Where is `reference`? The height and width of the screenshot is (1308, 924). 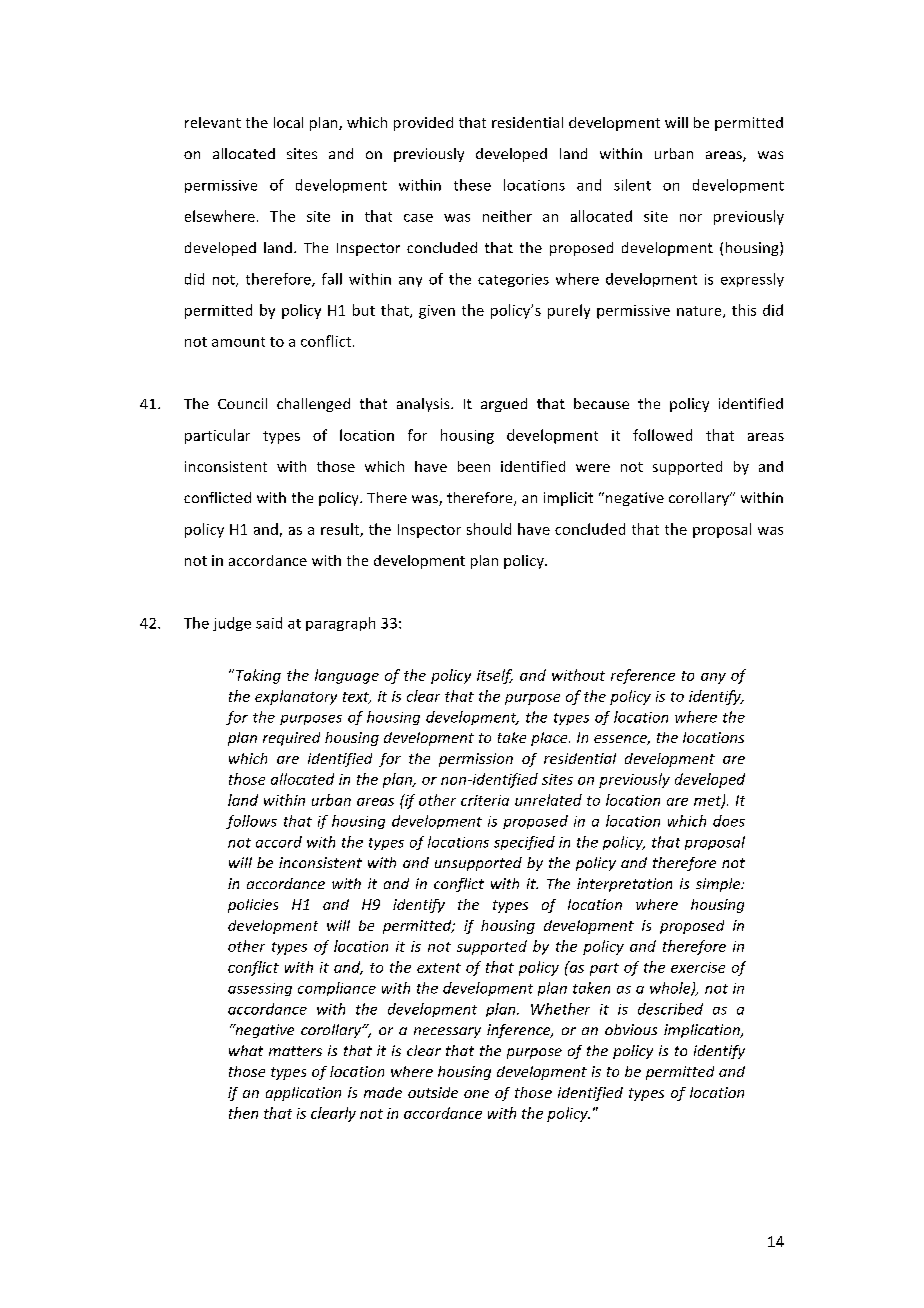
reference is located at coordinates (643, 676).
